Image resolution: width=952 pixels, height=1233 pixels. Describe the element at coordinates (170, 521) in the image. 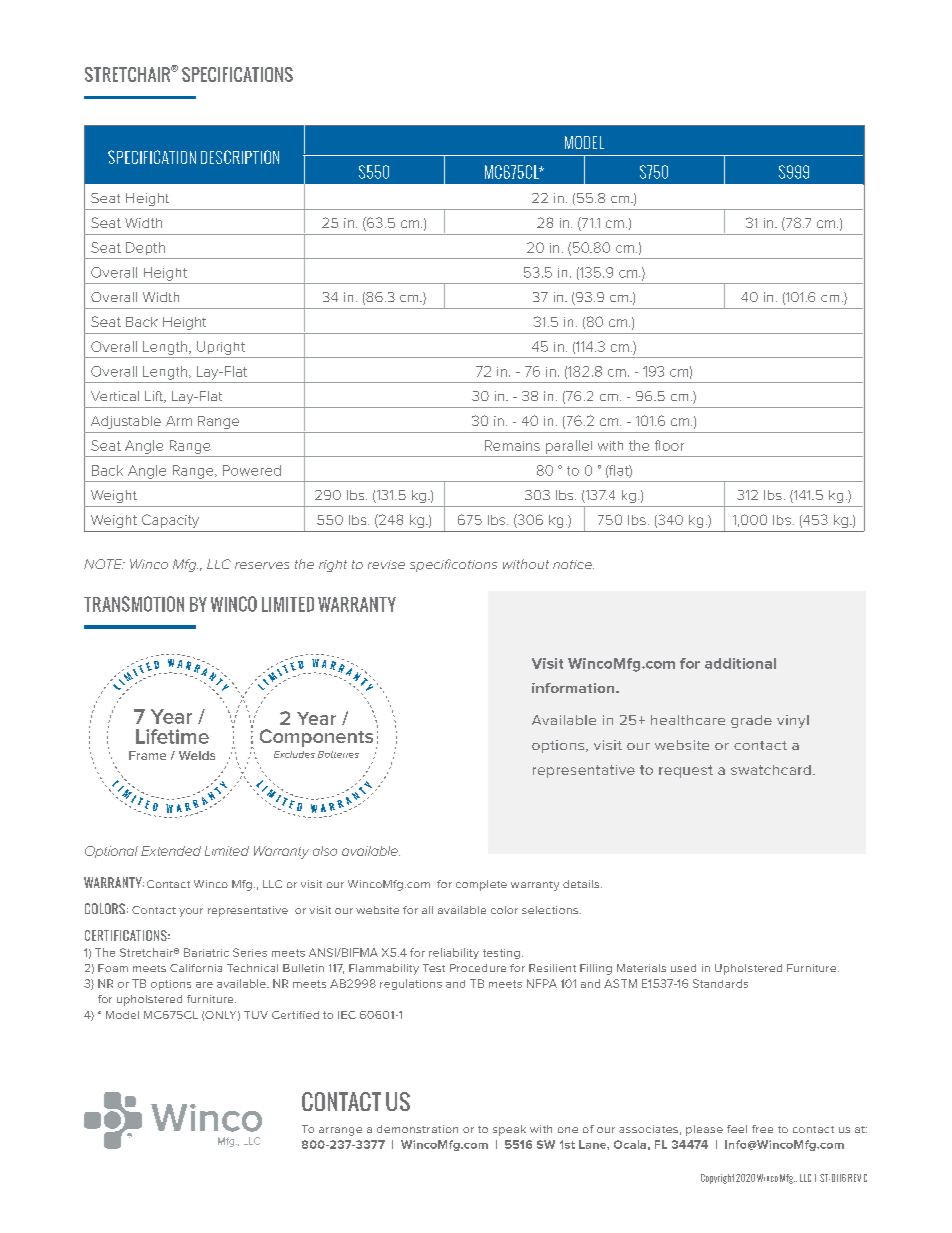

I see `Capacity` at that location.
